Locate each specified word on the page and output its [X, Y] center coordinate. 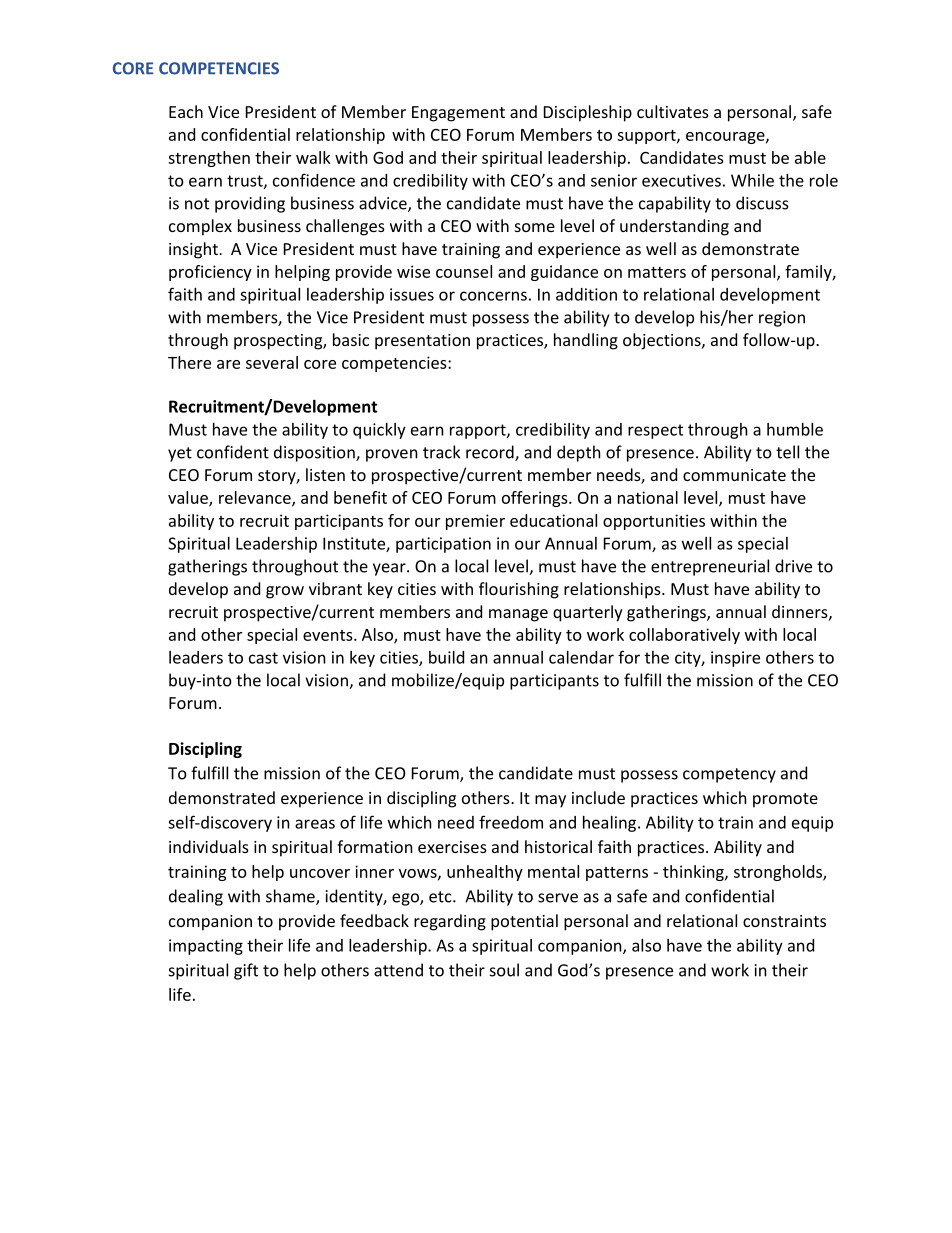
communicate [734, 475]
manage [518, 615]
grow [285, 592]
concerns [493, 296]
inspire [735, 659]
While [752, 180]
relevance [256, 498]
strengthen [209, 159]
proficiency [210, 273]
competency [729, 775]
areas [315, 824]
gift [246, 971]
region [782, 319]
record [491, 453]
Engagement [458, 114]
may [550, 801]
